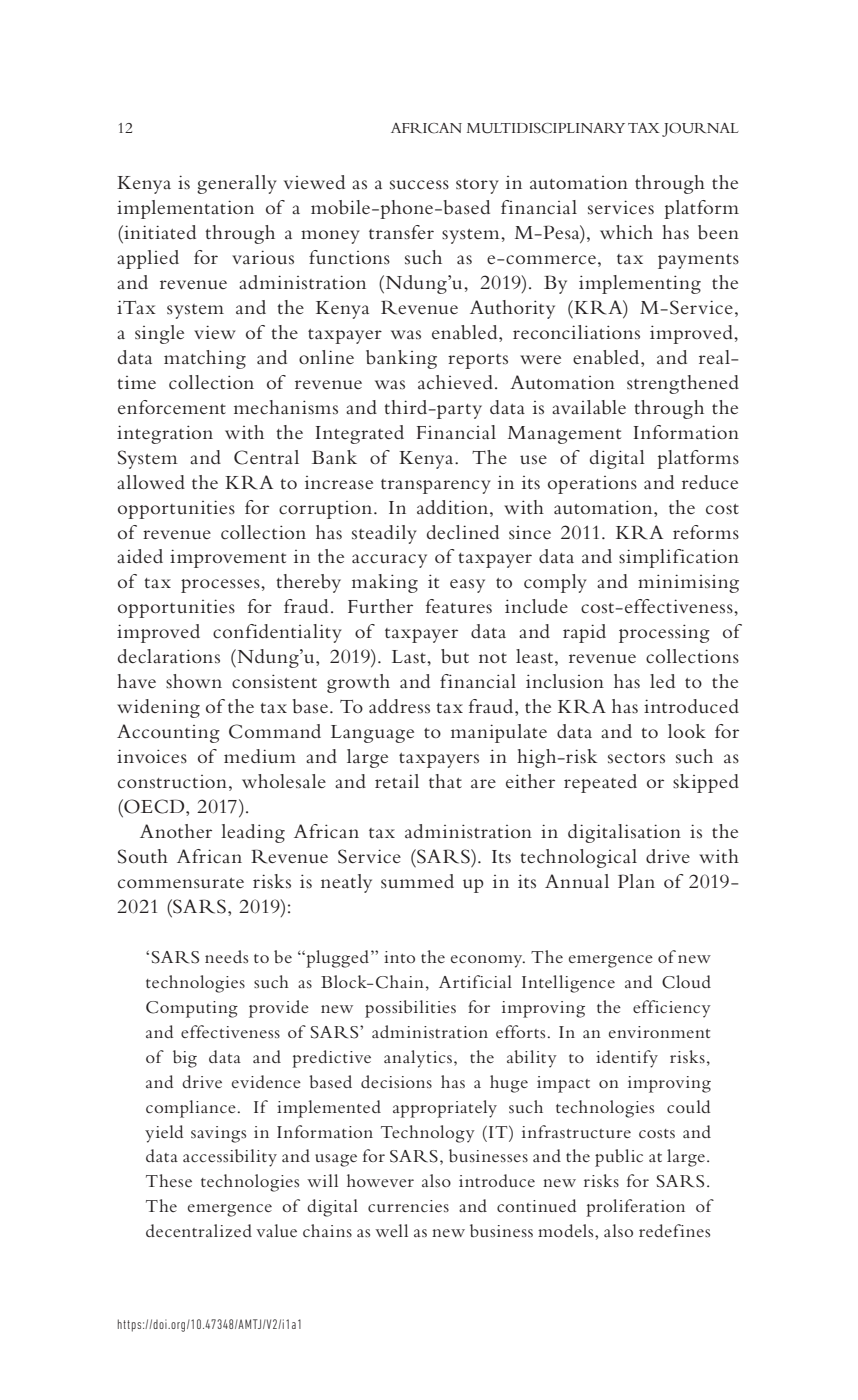 This page has width=858, height=1400. Describe the element at coordinates (686, 982) in the page. I see `Cloud` at that location.
